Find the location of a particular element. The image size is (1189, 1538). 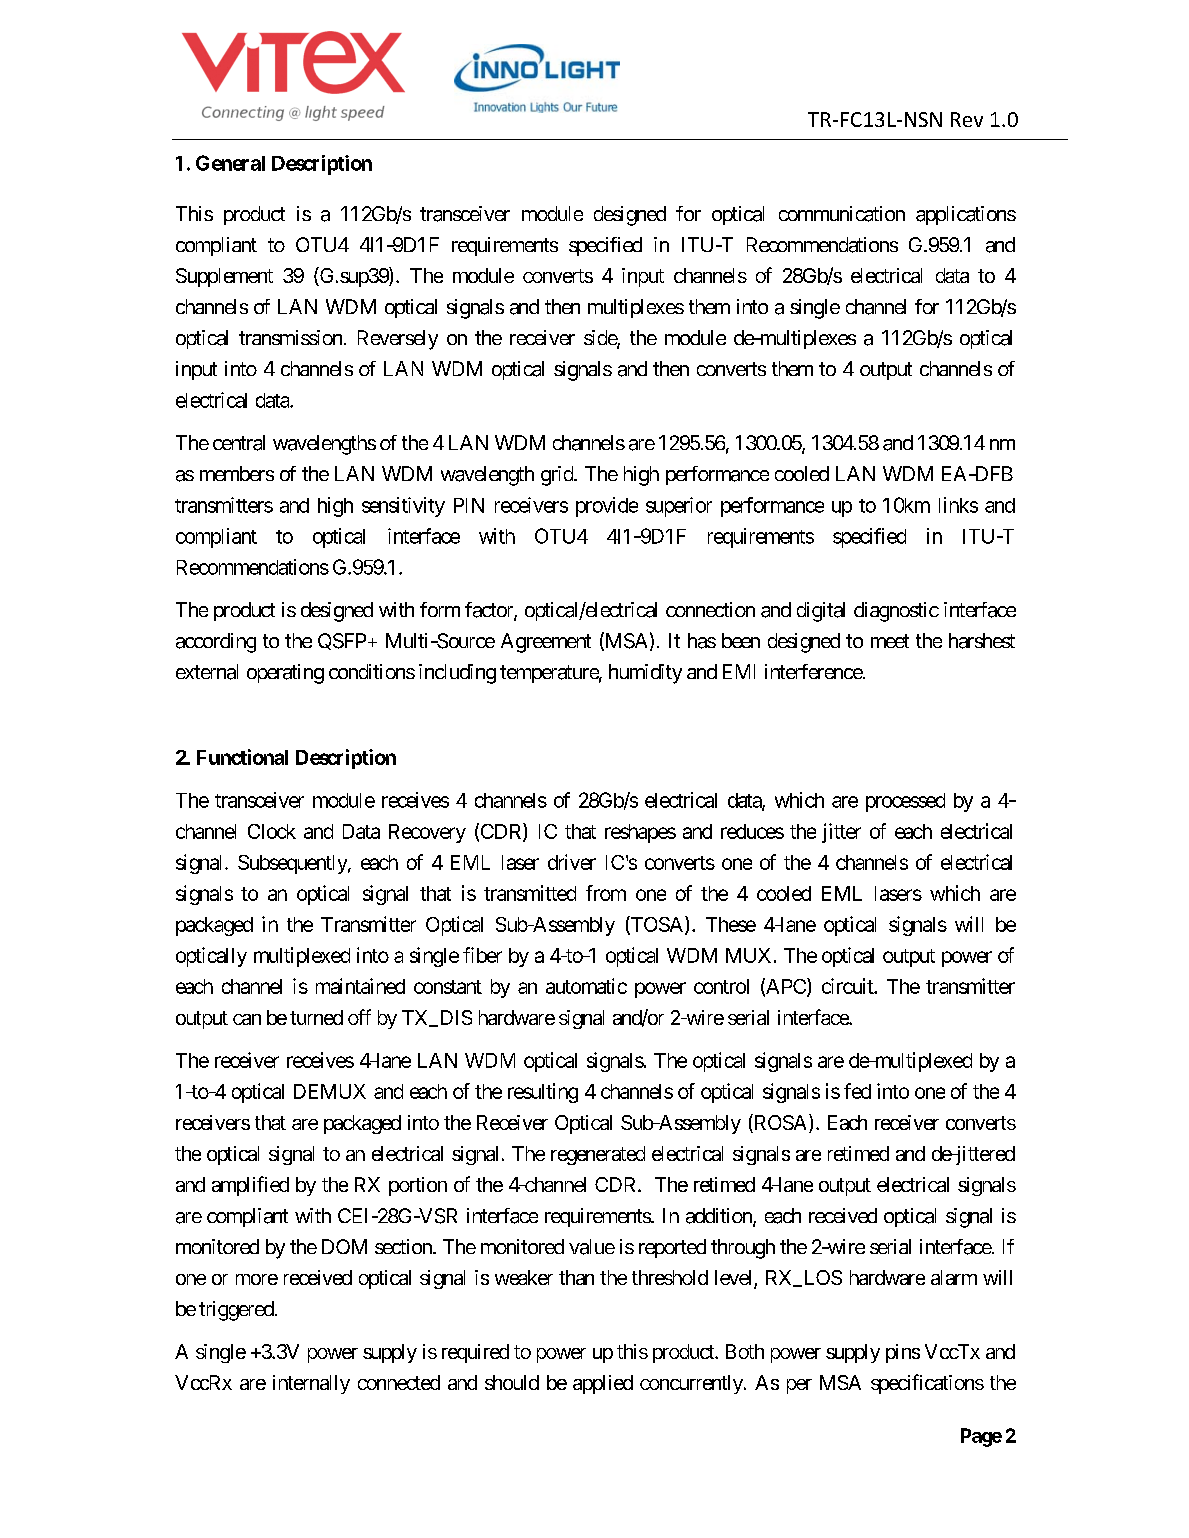

applications is located at coordinates (966, 215).
